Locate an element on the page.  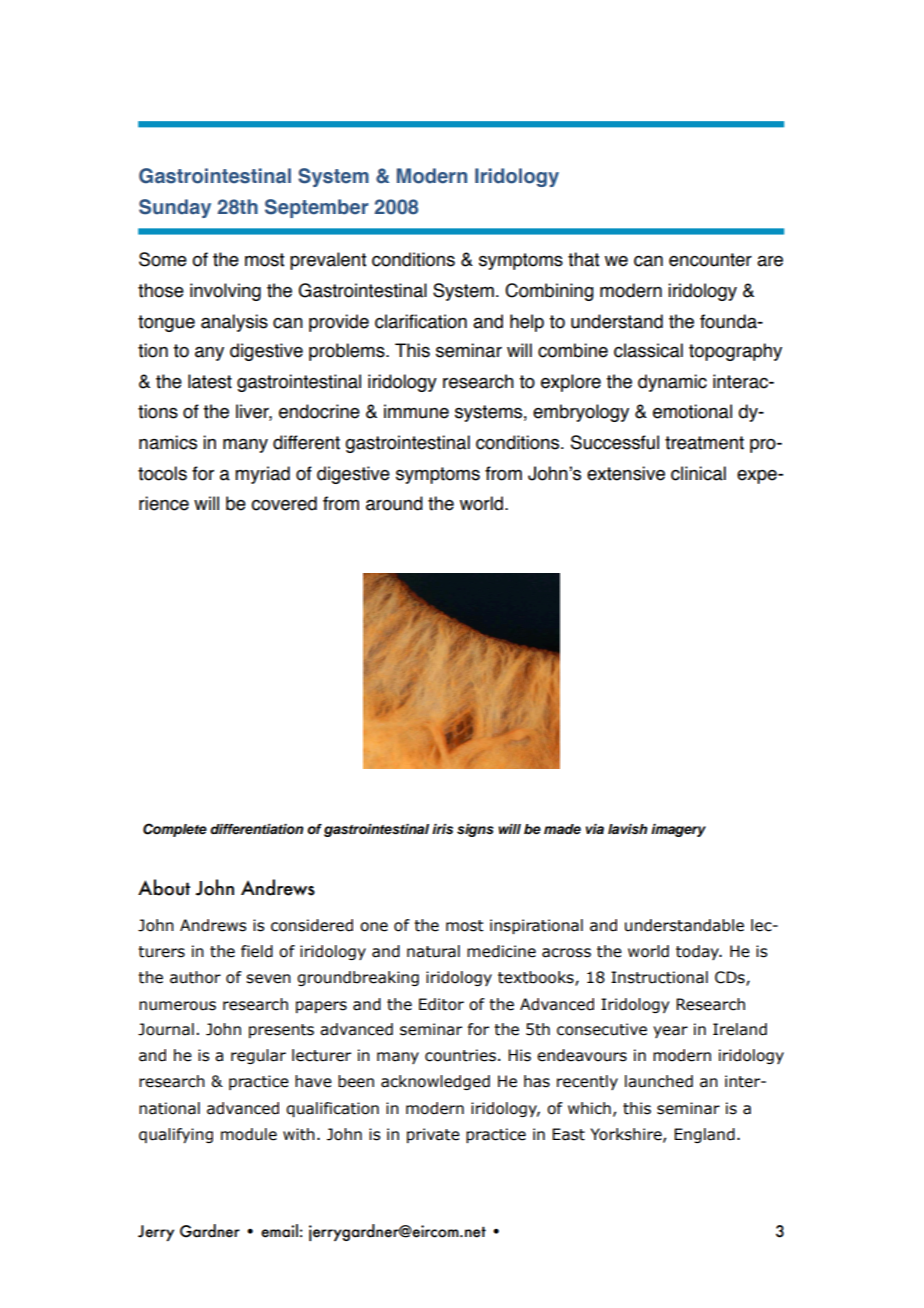
Complete is located at coordinates (175, 830).
